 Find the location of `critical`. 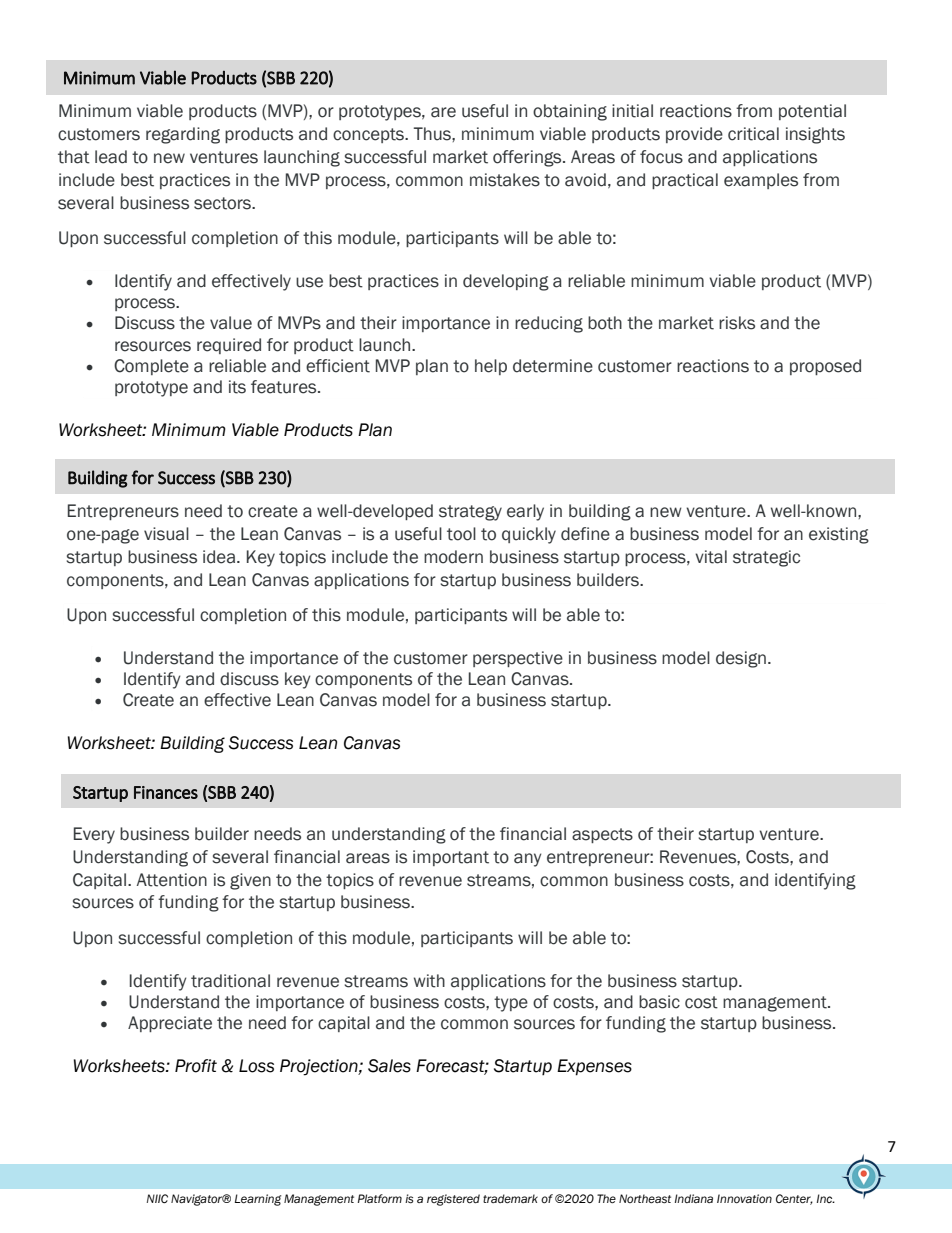

critical is located at coordinates (753, 134).
